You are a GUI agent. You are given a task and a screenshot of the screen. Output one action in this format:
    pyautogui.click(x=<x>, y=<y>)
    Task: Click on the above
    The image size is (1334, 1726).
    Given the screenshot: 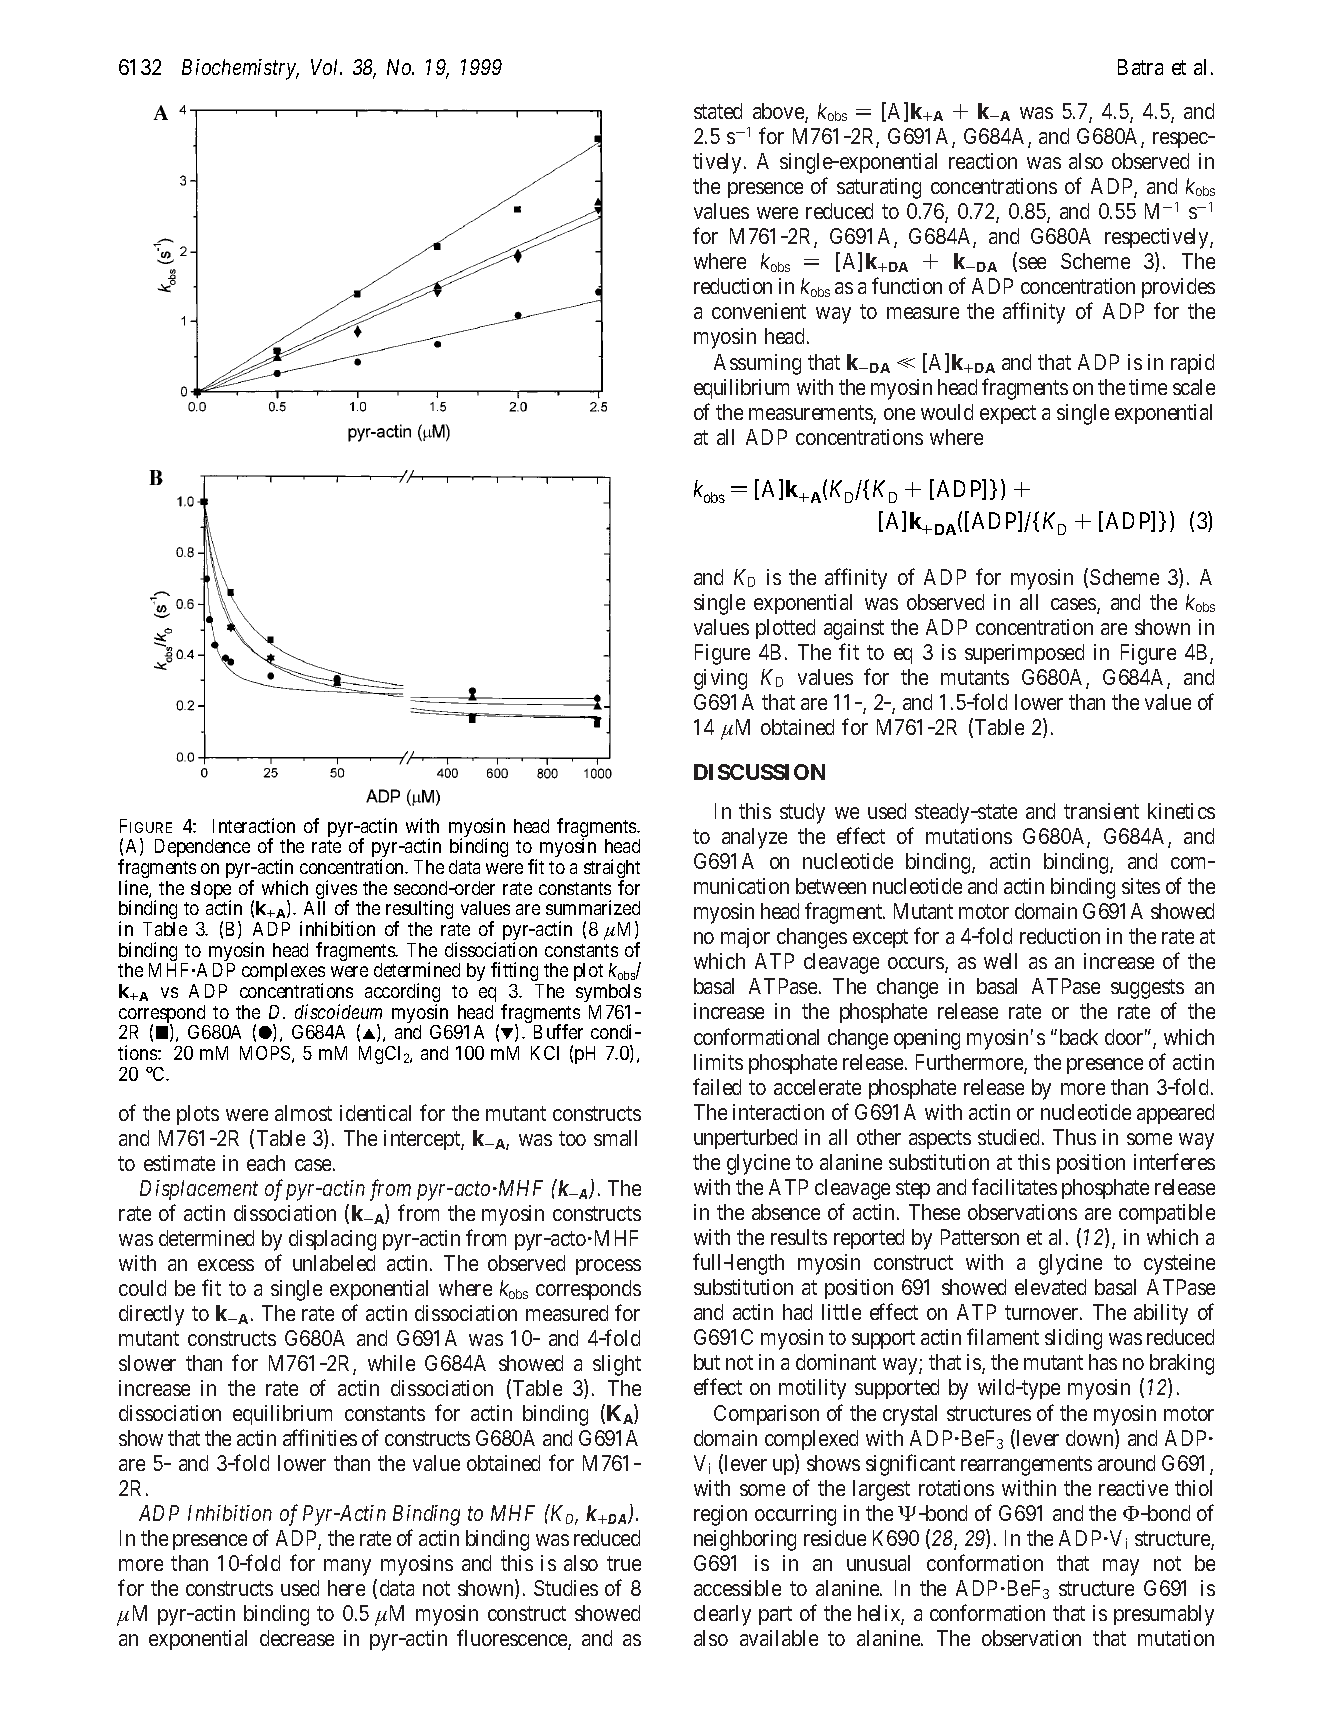 What is the action you would take?
    pyautogui.click(x=779, y=112)
